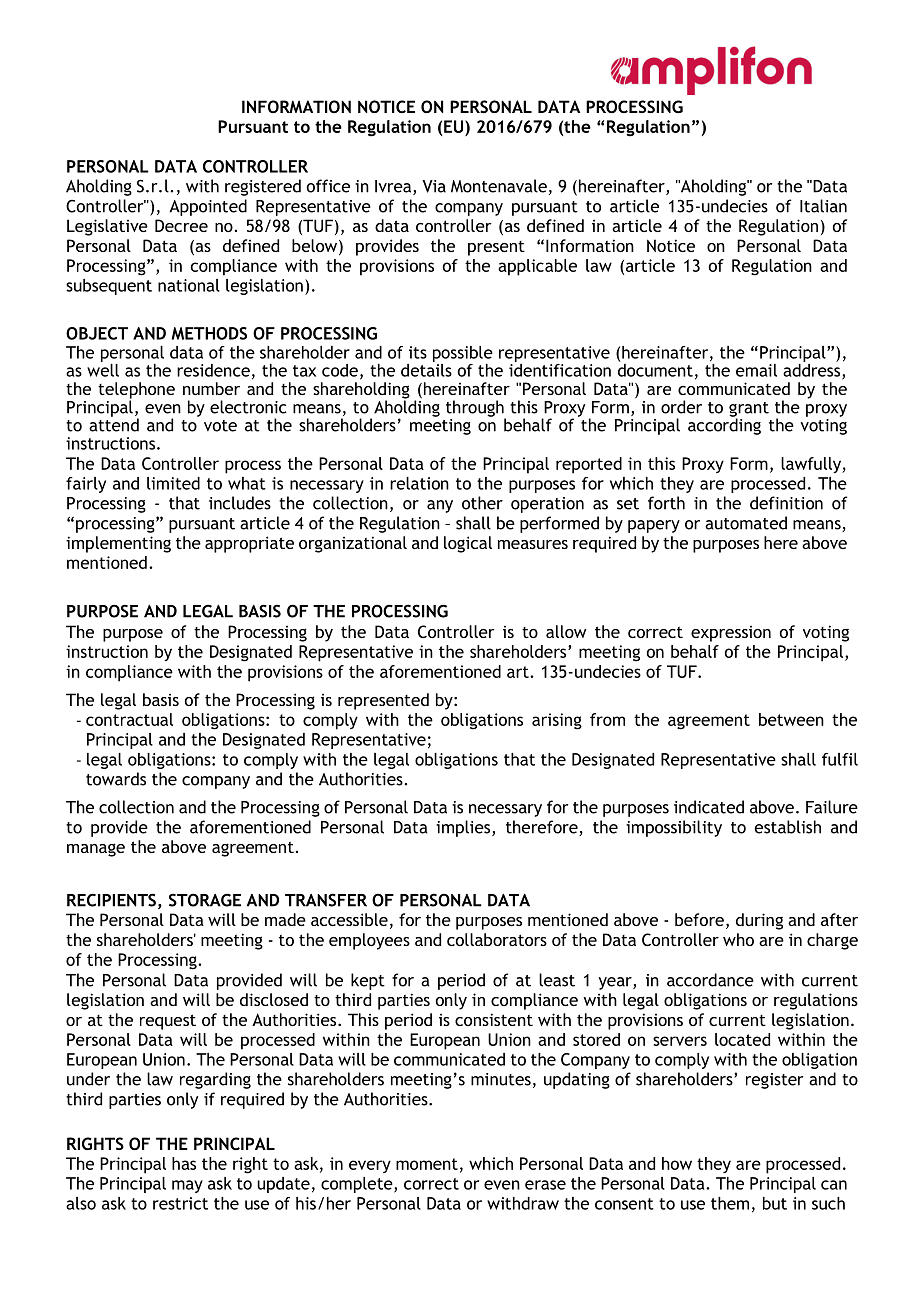 The image size is (924, 1308). I want to click on STORAGE, so click(205, 900).
